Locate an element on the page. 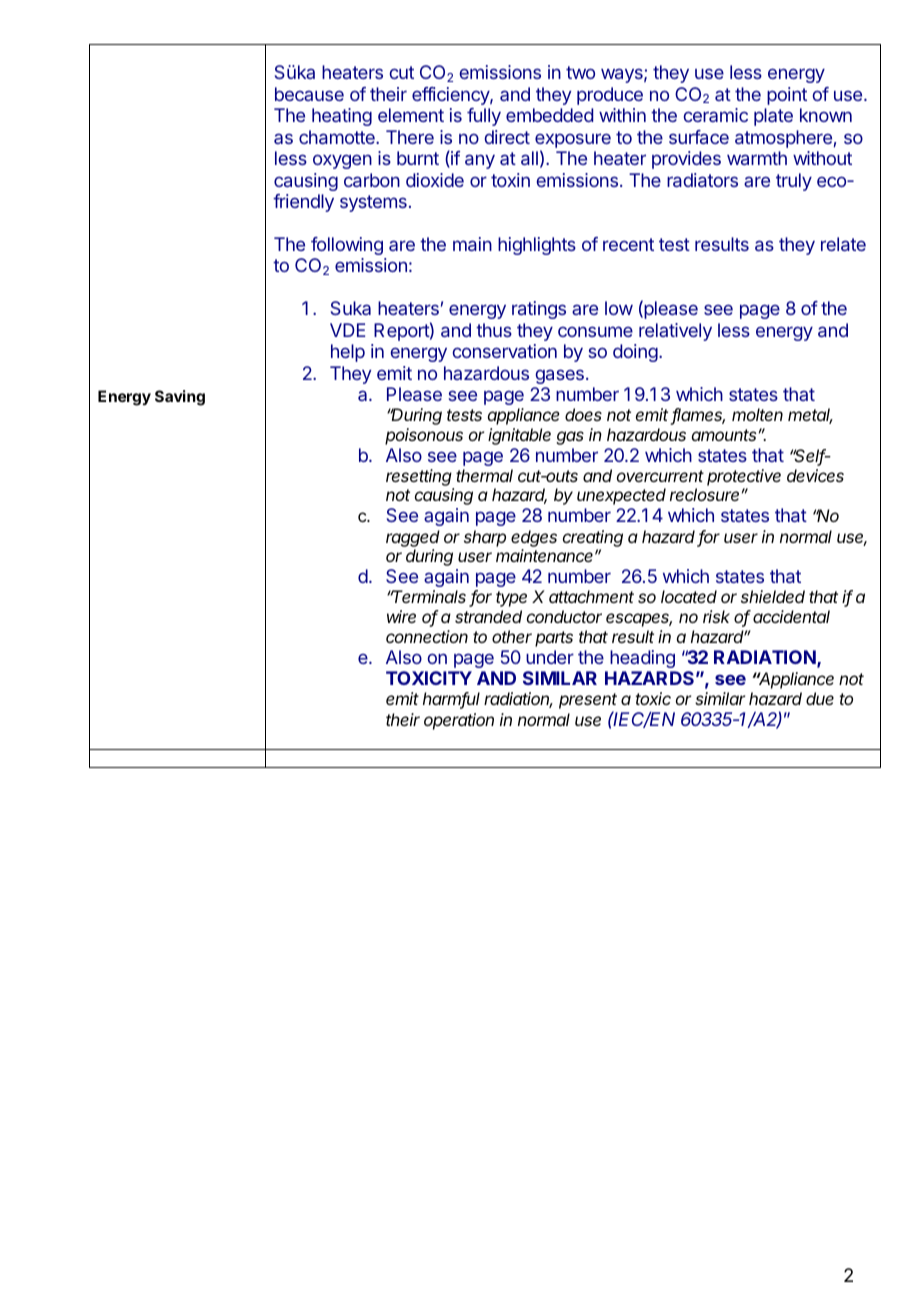 Image resolution: width=924 pixels, height=1308 pixels. Saving is located at coordinates (180, 398).
